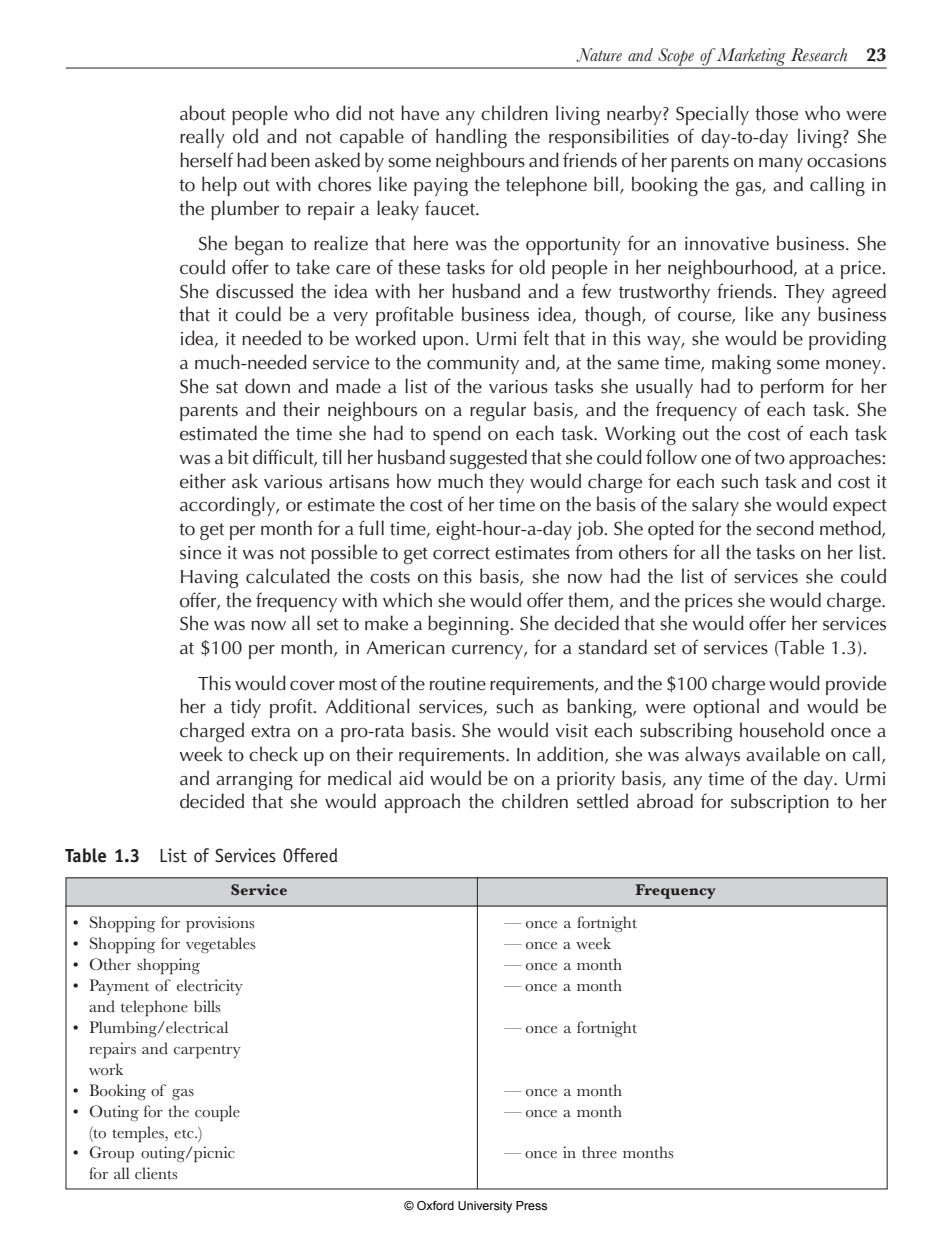 The width and height of the document is (952, 1233). Describe the element at coordinates (676, 58) in the document. I see `Scope` at that location.
